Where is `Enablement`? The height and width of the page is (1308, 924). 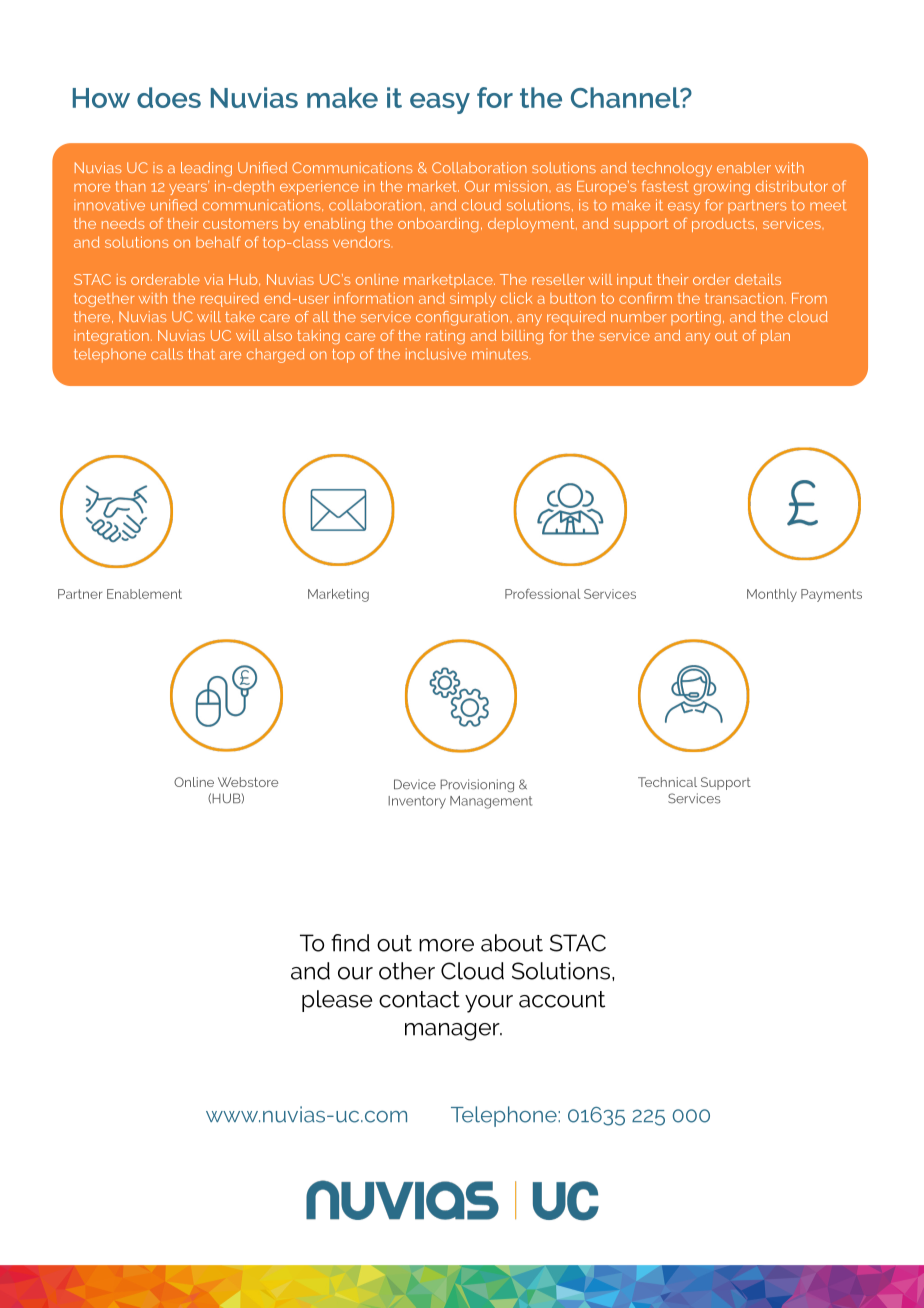 Enablement is located at coordinates (144, 594).
